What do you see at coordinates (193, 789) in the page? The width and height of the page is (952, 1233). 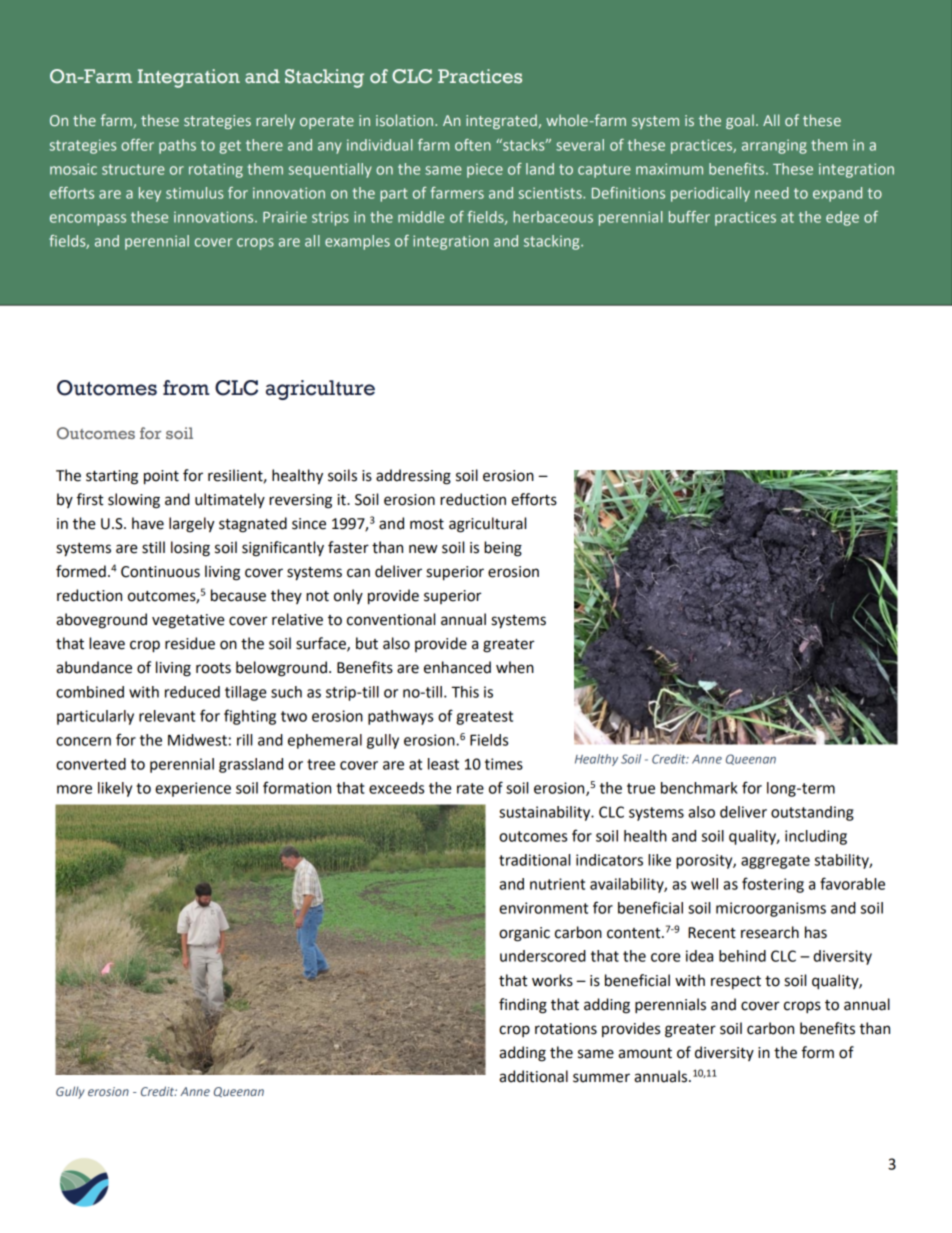 I see `experience` at bounding box center [193, 789].
